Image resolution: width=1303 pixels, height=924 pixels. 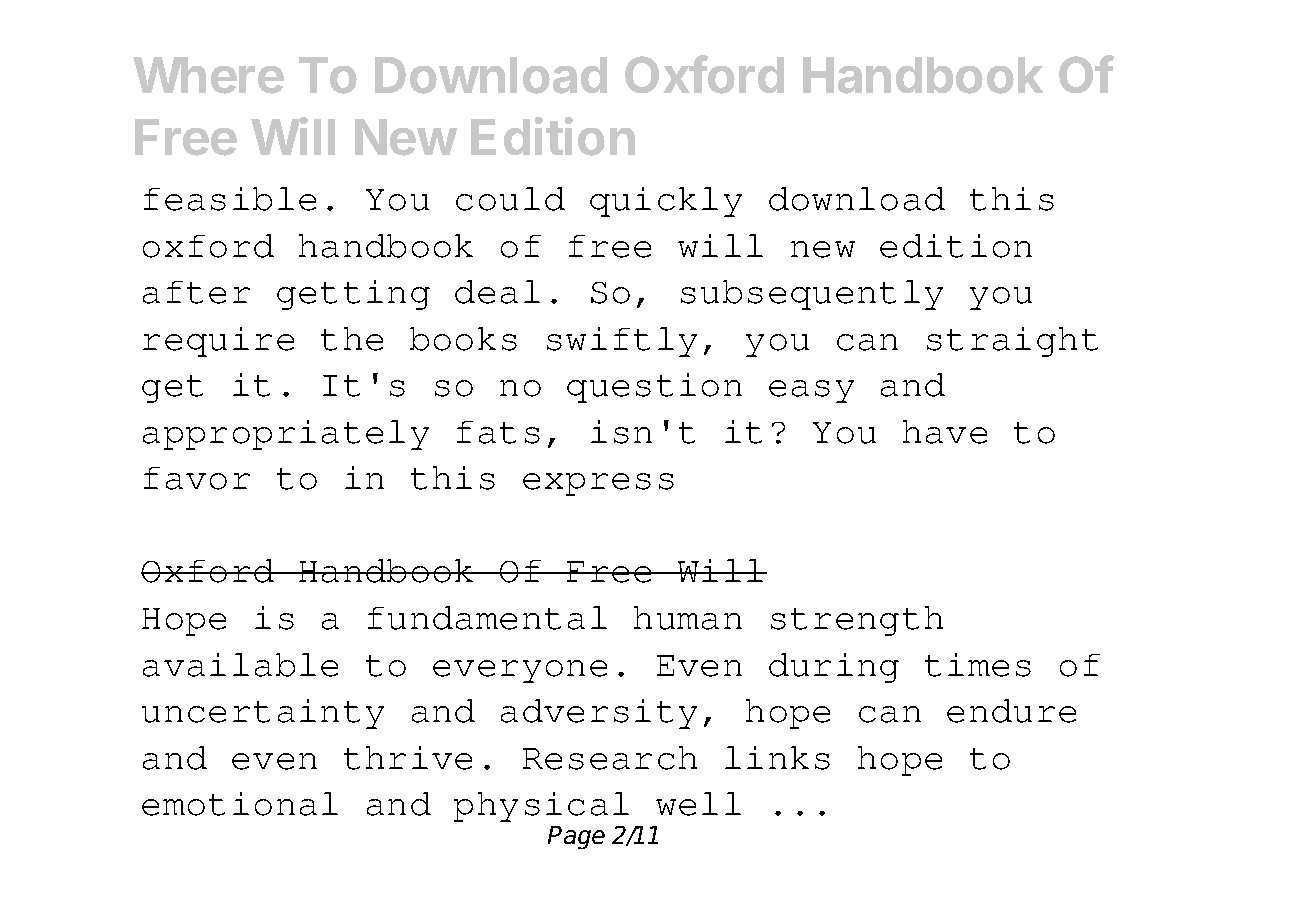 What do you see at coordinates (576, 837) in the page?
I see `Page` at bounding box center [576, 837].
